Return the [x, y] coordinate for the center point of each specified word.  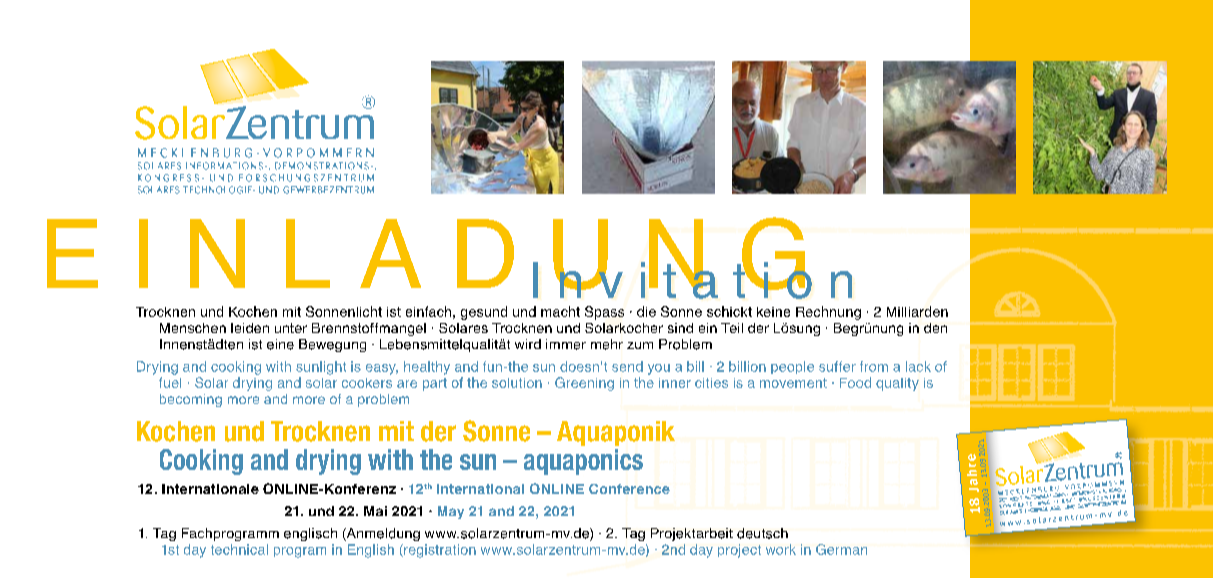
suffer [837, 366]
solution [517, 383]
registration [439, 551]
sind [680, 328]
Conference [629, 489]
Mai [375, 511]
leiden [250, 328]
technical [239, 549]
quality [897, 384]
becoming [191, 400]
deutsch [762, 533]
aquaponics [583, 462]
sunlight [321, 368]
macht [560, 311]
